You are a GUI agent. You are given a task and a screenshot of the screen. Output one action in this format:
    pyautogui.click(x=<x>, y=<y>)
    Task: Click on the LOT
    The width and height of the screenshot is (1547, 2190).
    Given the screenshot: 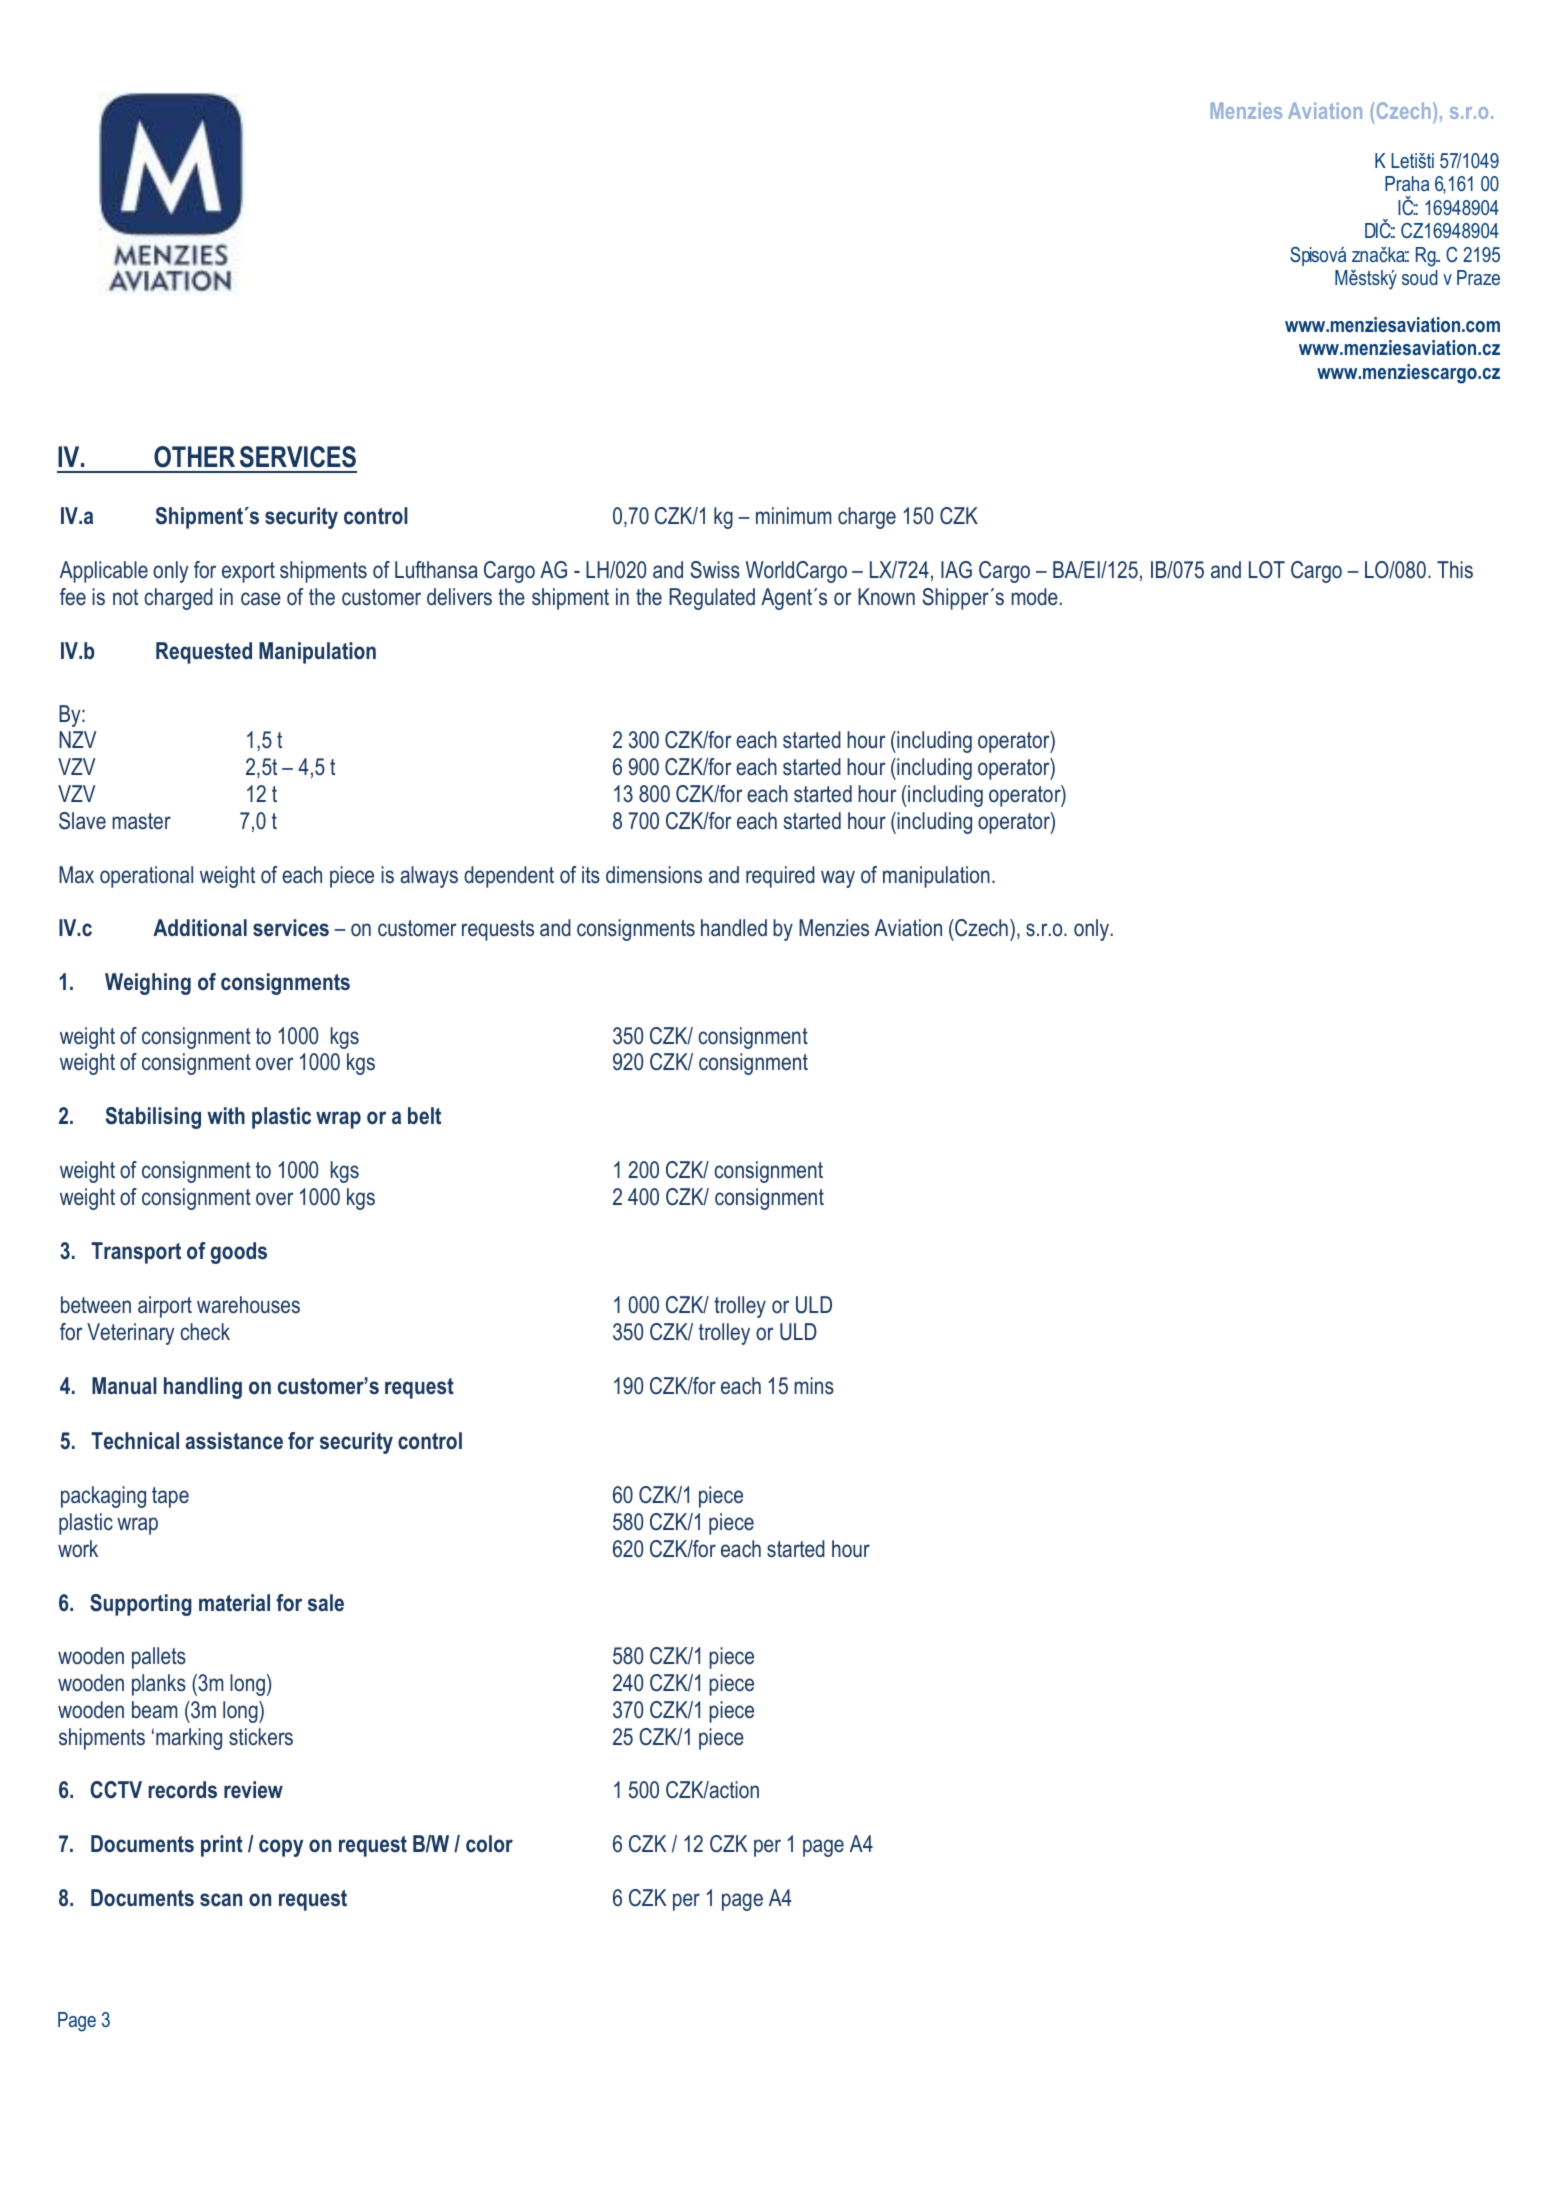 What is the action you would take?
    pyautogui.click(x=1267, y=570)
